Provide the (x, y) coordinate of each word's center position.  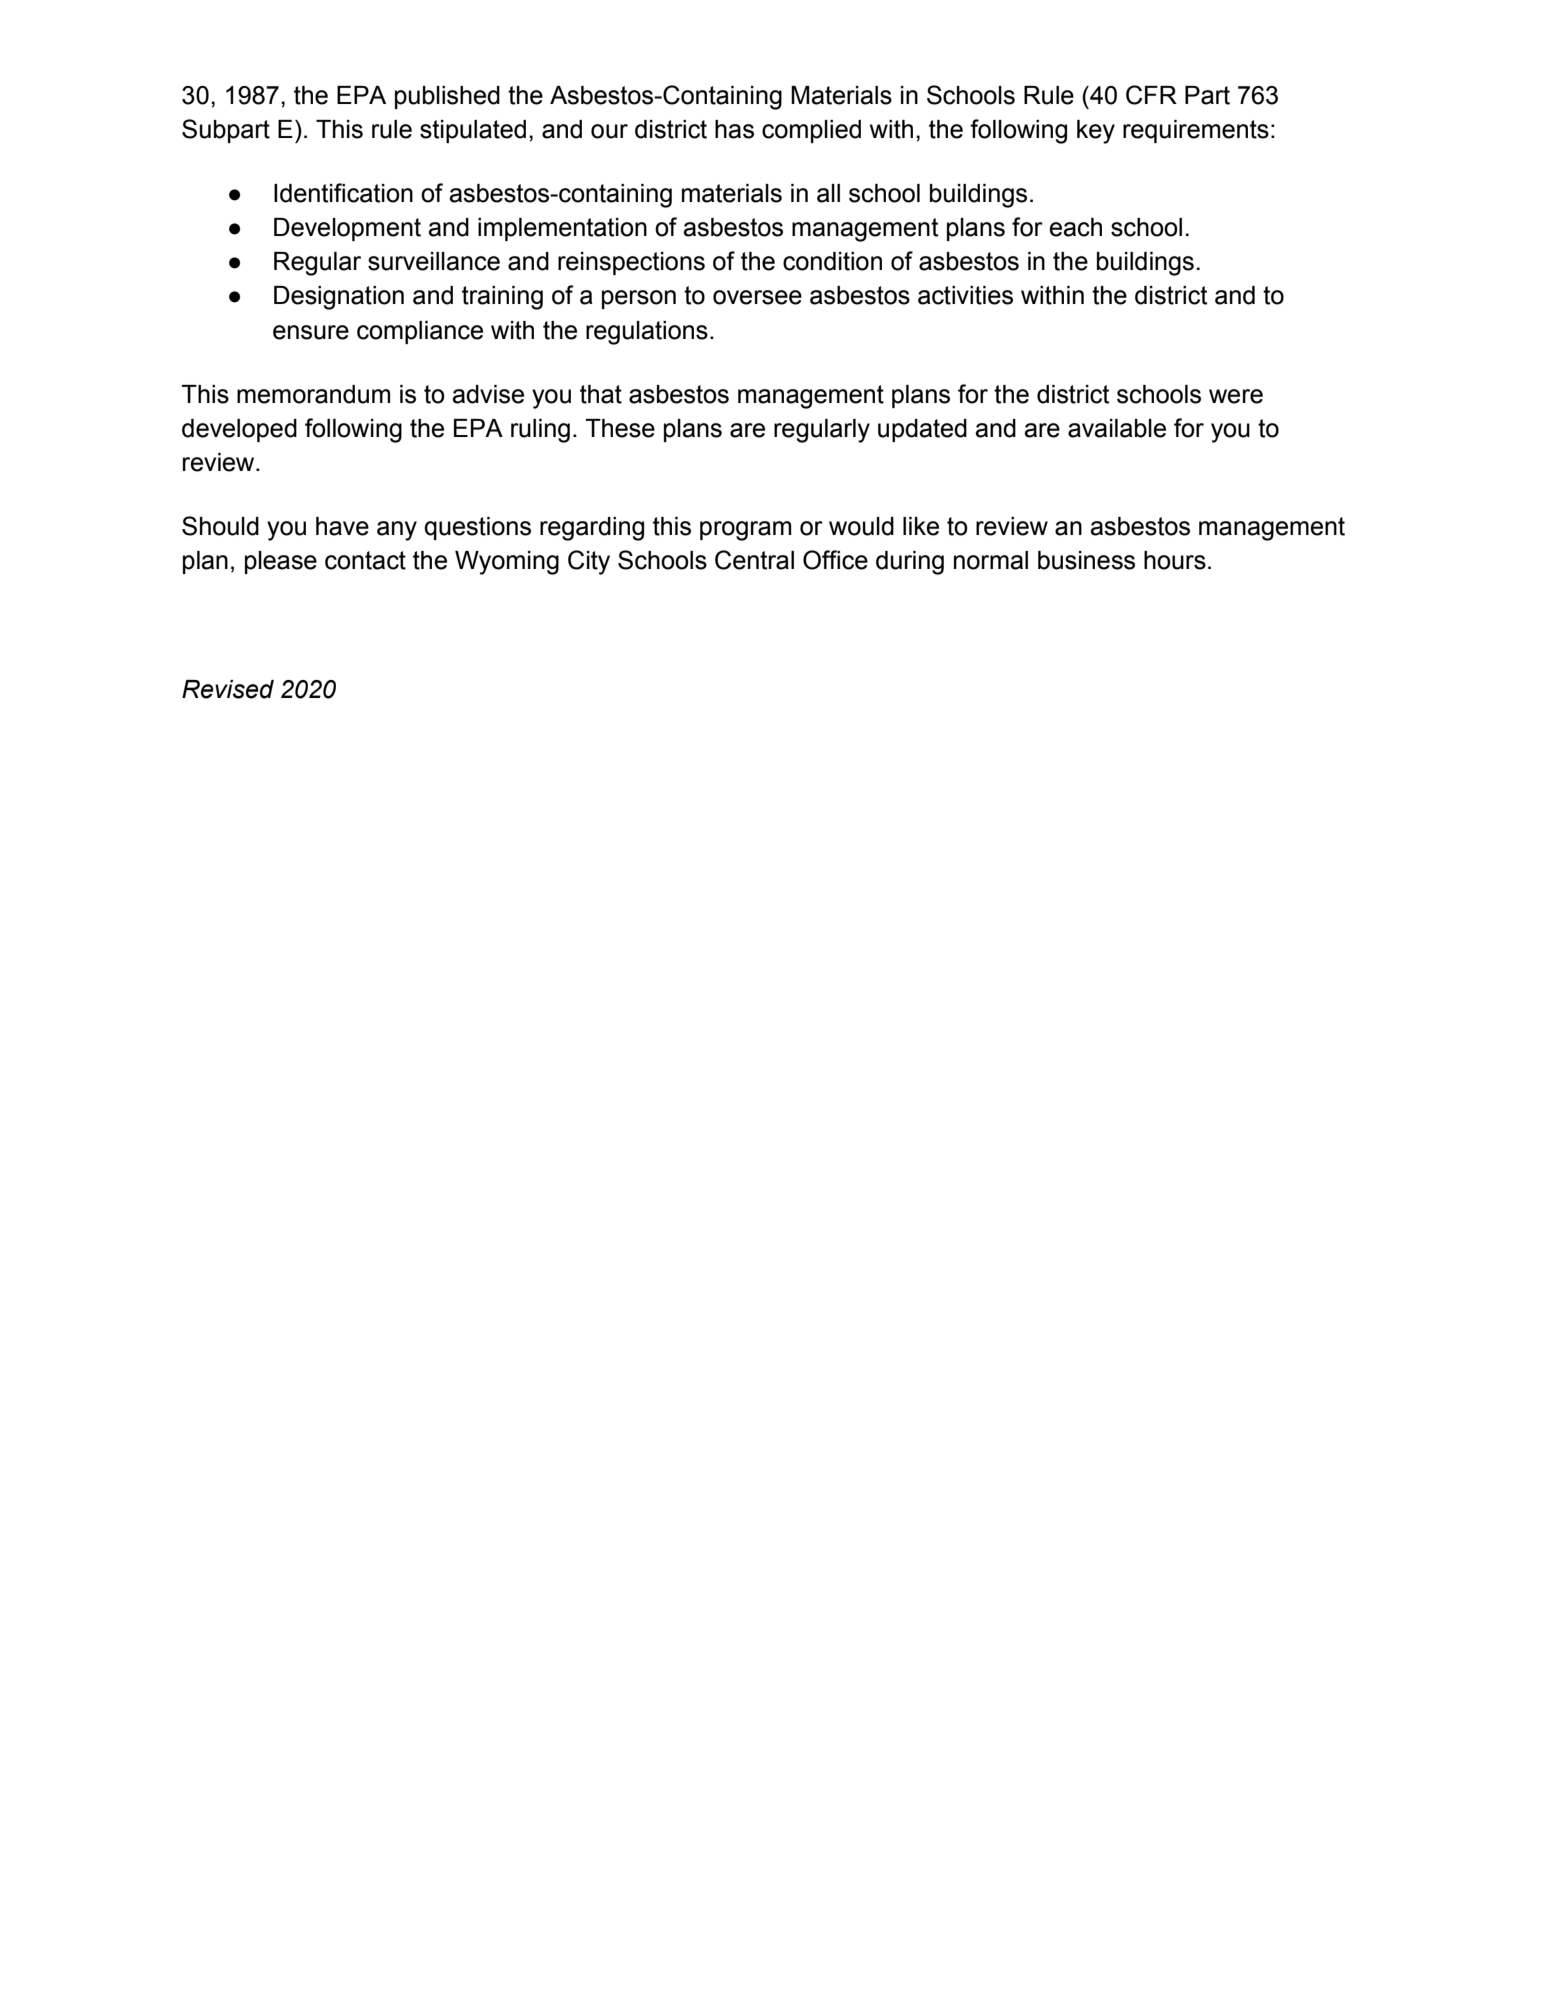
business (1086, 560)
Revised (228, 689)
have (342, 526)
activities (965, 295)
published (447, 97)
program (745, 531)
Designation (339, 298)
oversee (757, 297)
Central (754, 560)
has (734, 129)
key (1096, 132)
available (1117, 428)
